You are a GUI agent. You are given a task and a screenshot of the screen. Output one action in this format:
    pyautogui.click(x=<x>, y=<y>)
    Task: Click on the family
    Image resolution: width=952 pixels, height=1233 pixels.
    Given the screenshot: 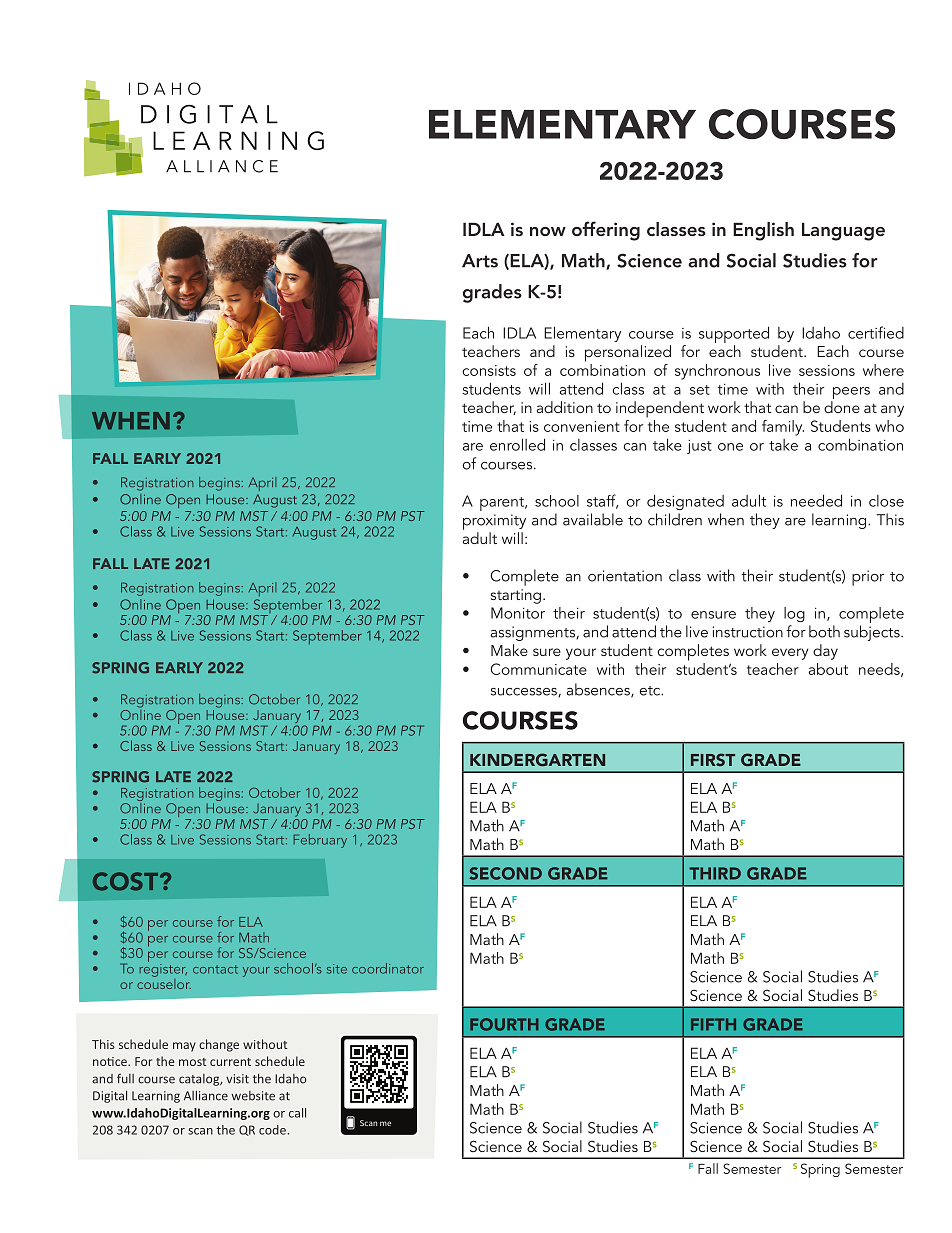 What is the action you would take?
    pyautogui.click(x=783, y=428)
